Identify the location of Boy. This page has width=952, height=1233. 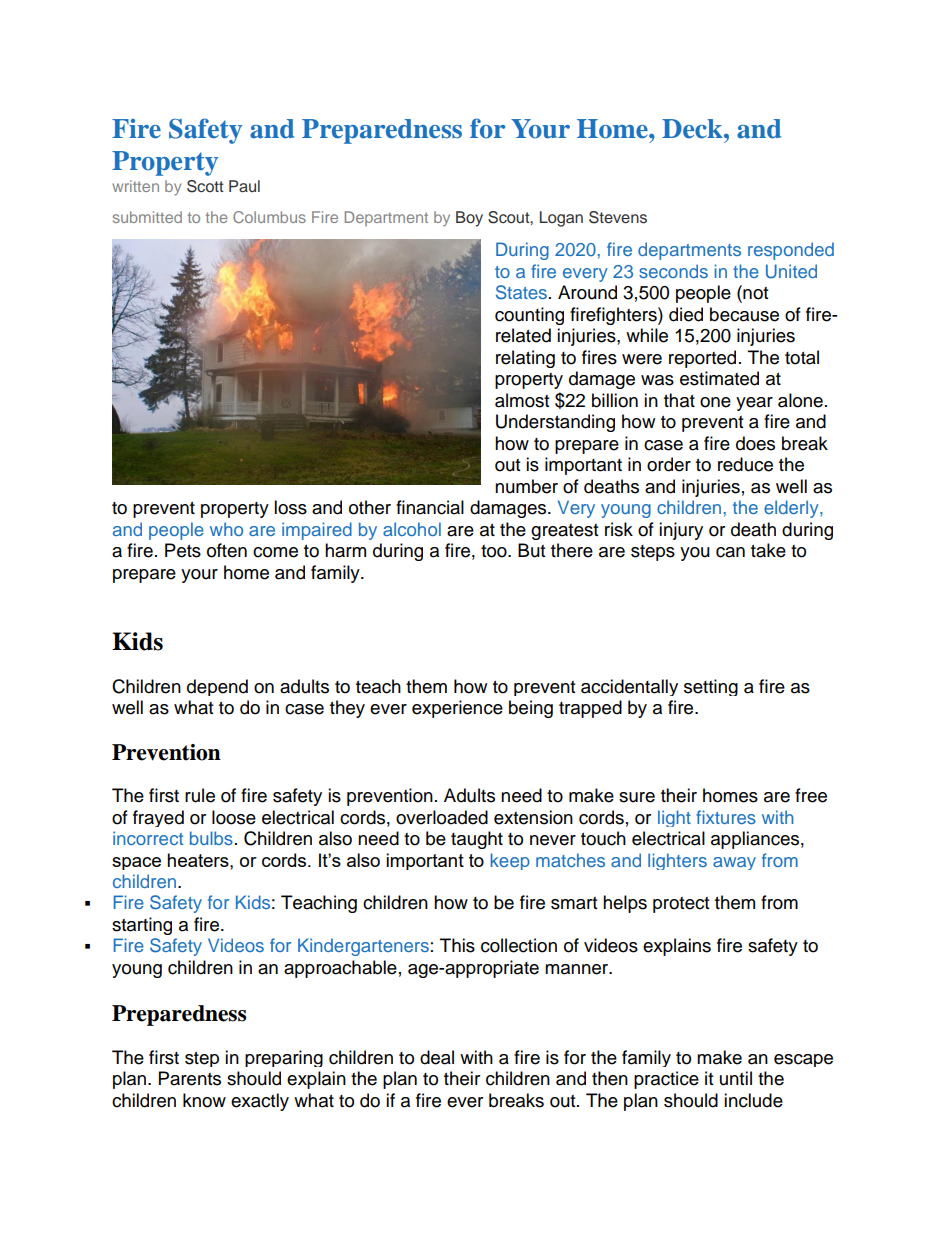
(469, 219).
